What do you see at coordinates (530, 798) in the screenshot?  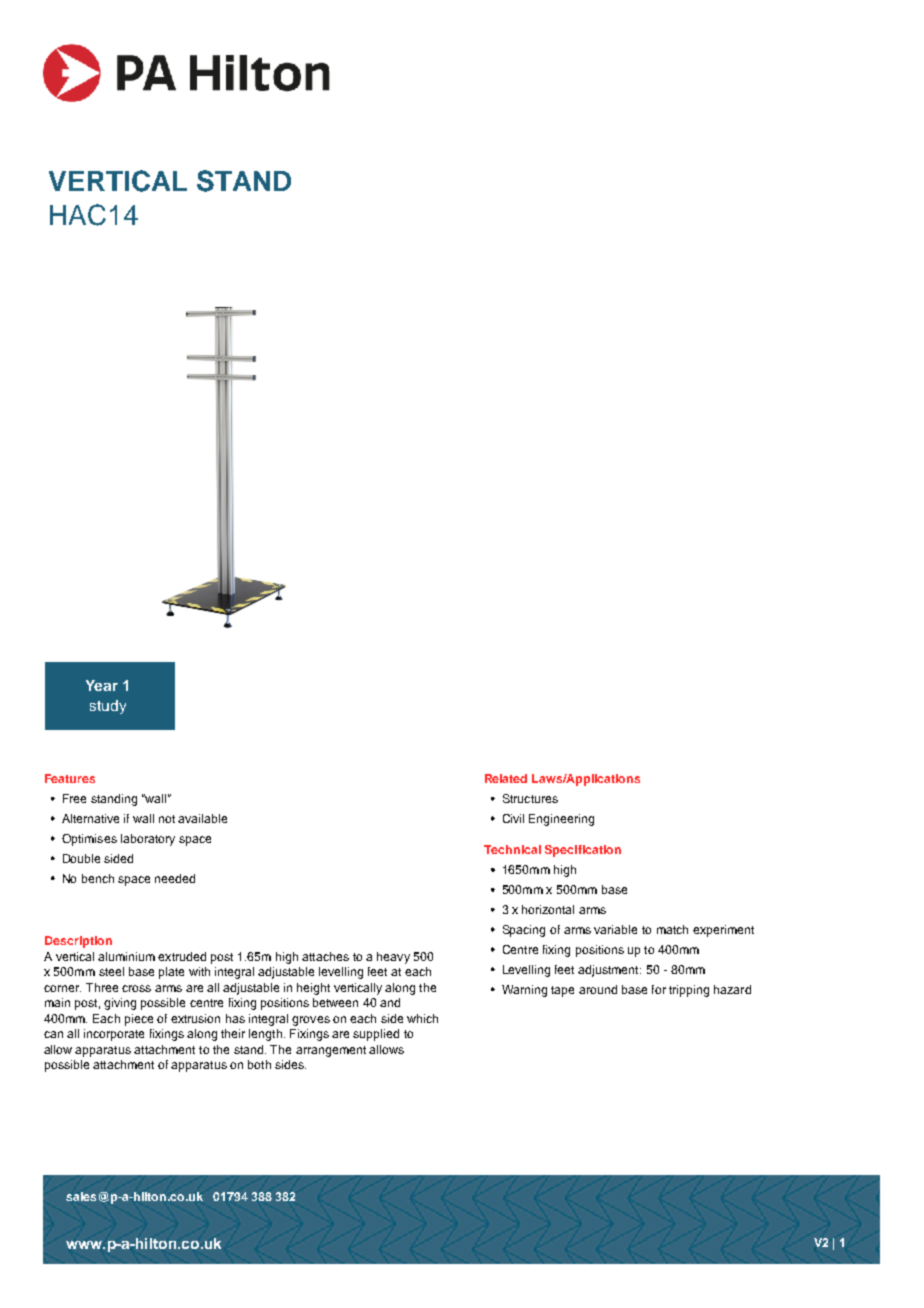 I see `Structures` at bounding box center [530, 798].
